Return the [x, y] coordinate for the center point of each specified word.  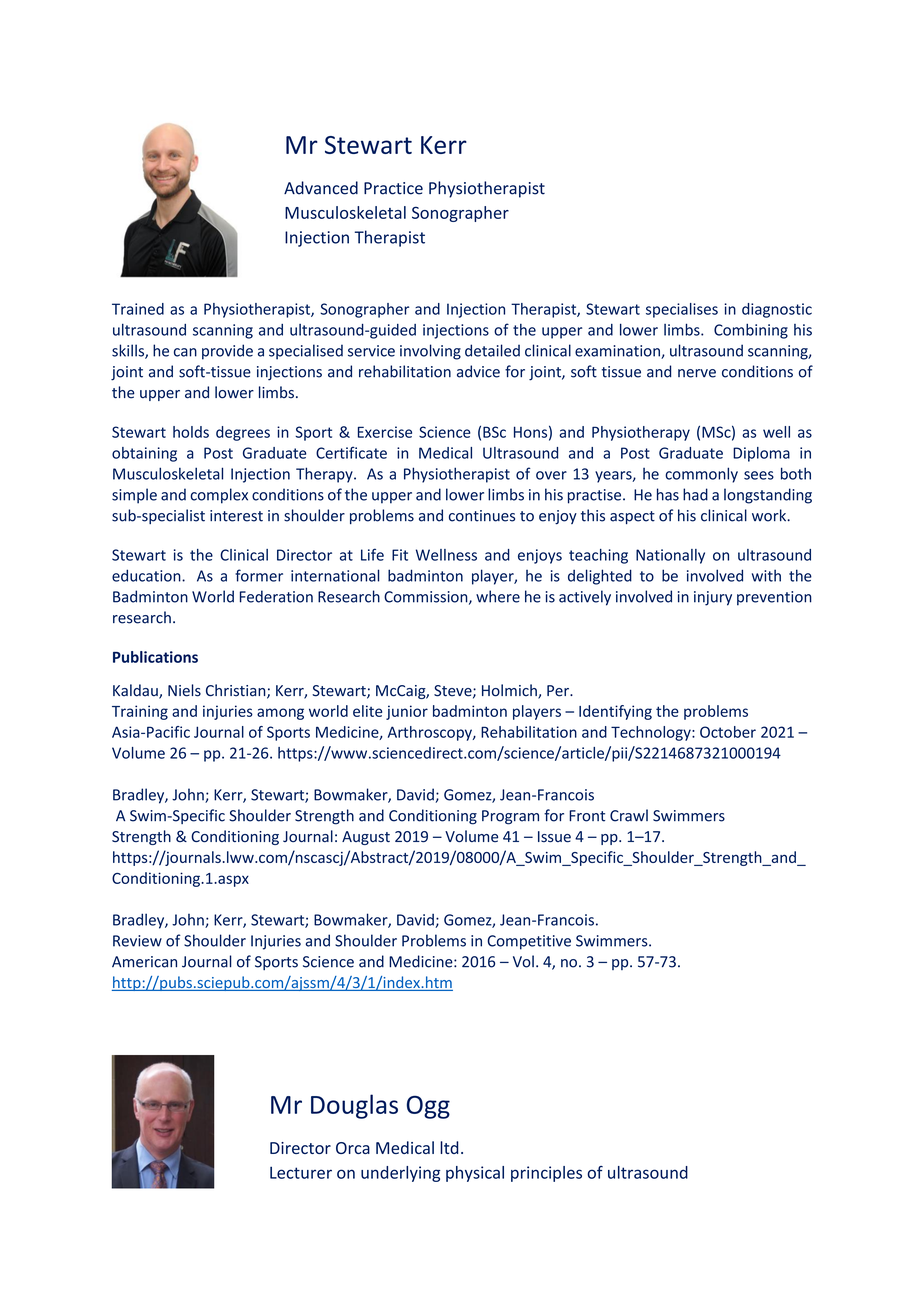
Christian [237, 691]
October [728, 732]
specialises [682, 310]
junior [407, 712]
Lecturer [301, 1172]
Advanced [321, 188]
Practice [393, 188]
